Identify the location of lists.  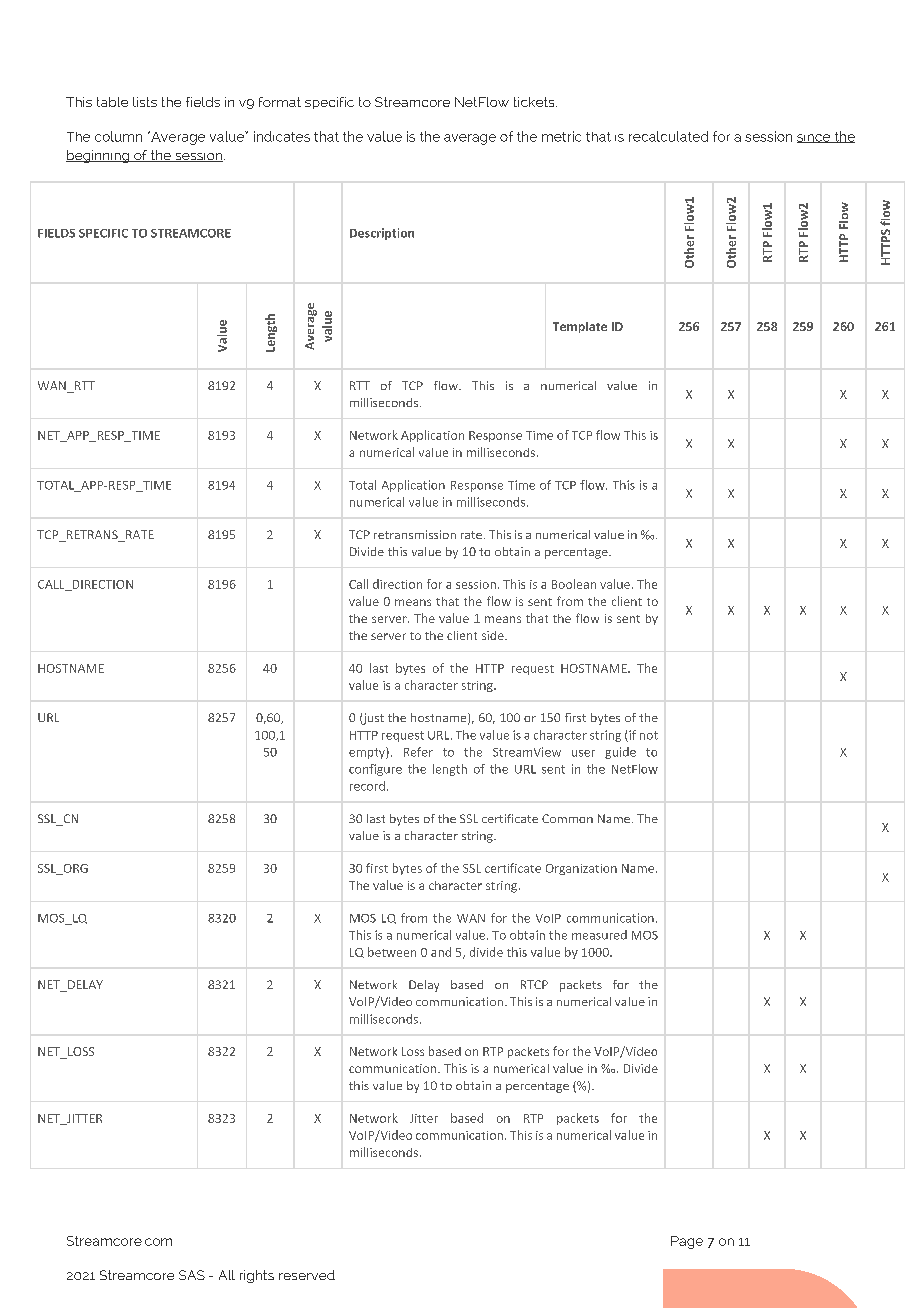
(145, 102).
